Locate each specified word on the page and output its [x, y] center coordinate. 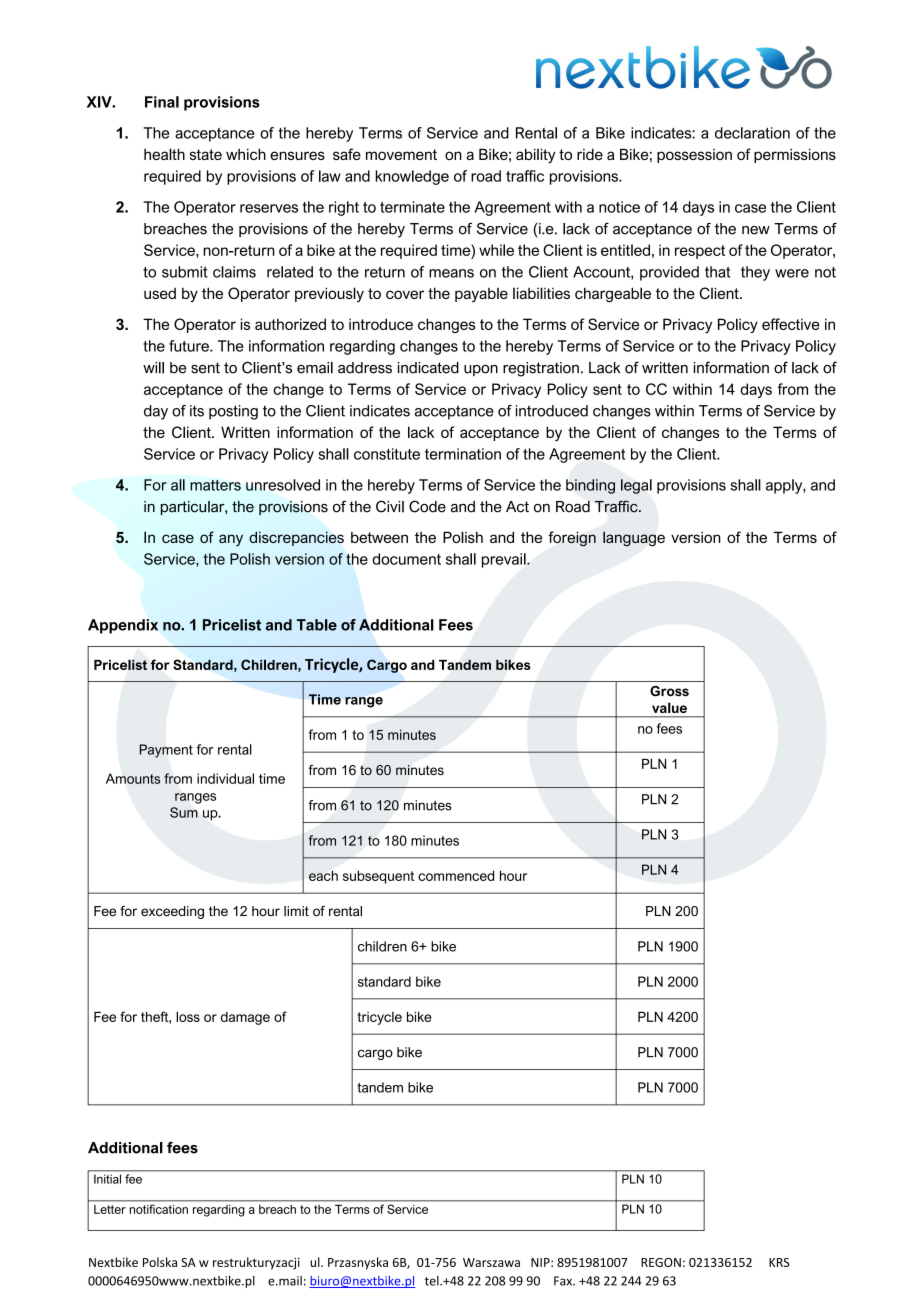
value [669, 708]
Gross [669, 691]
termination [463, 454]
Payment [166, 751]
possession [694, 156]
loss [188, 1016]
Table [317, 625]
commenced [456, 875]
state [206, 154]
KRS [779, 1262]
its [197, 411]
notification [159, 1209]
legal [636, 486]
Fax [564, 1281]
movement [401, 154]
